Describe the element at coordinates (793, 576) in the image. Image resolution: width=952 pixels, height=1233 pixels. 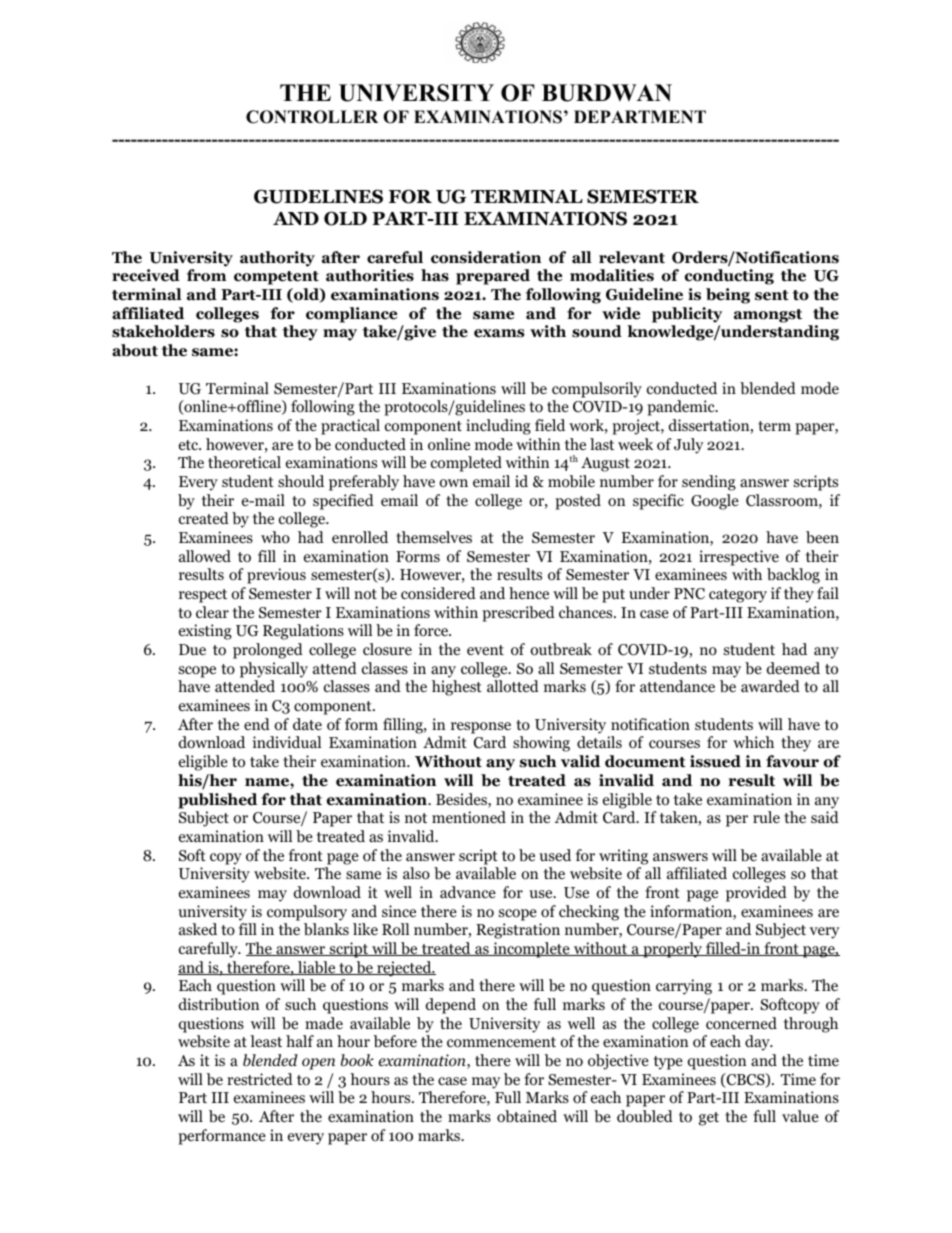
I see `backlog` at that location.
